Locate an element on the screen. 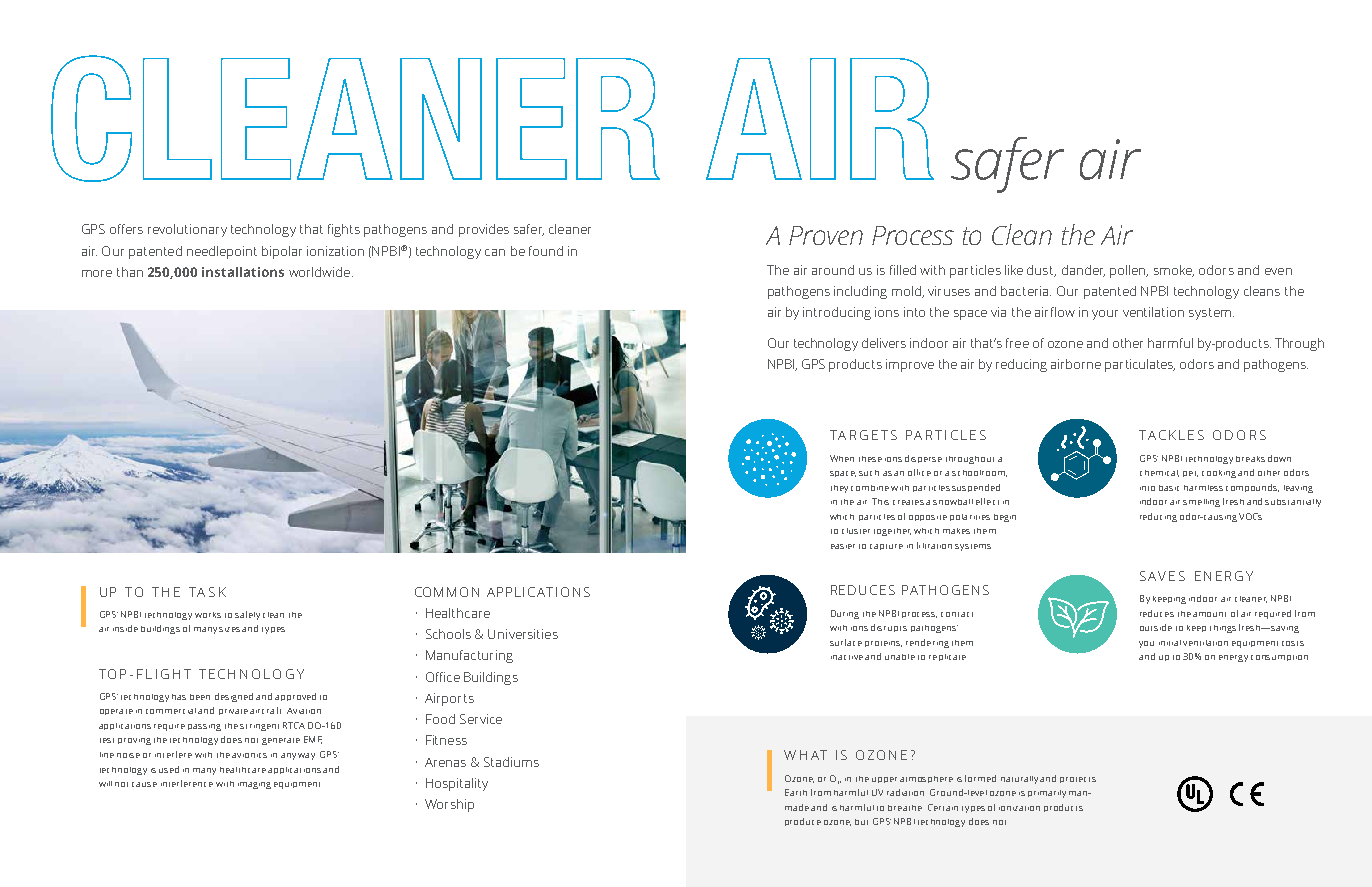 The height and width of the screenshot is (887, 1372). When is located at coordinates (842, 458).
